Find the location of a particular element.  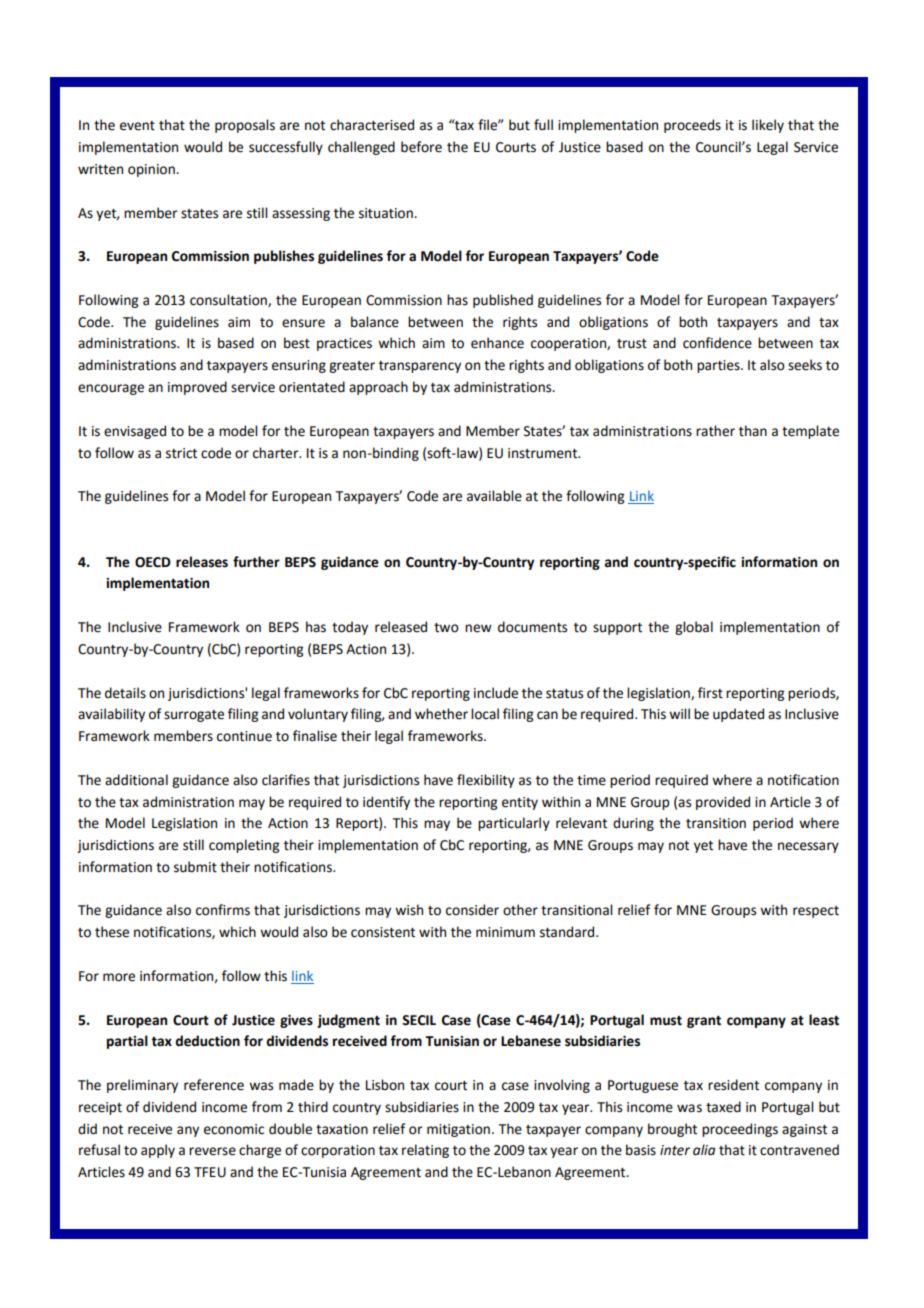

opinion is located at coordinates (152, 170).
